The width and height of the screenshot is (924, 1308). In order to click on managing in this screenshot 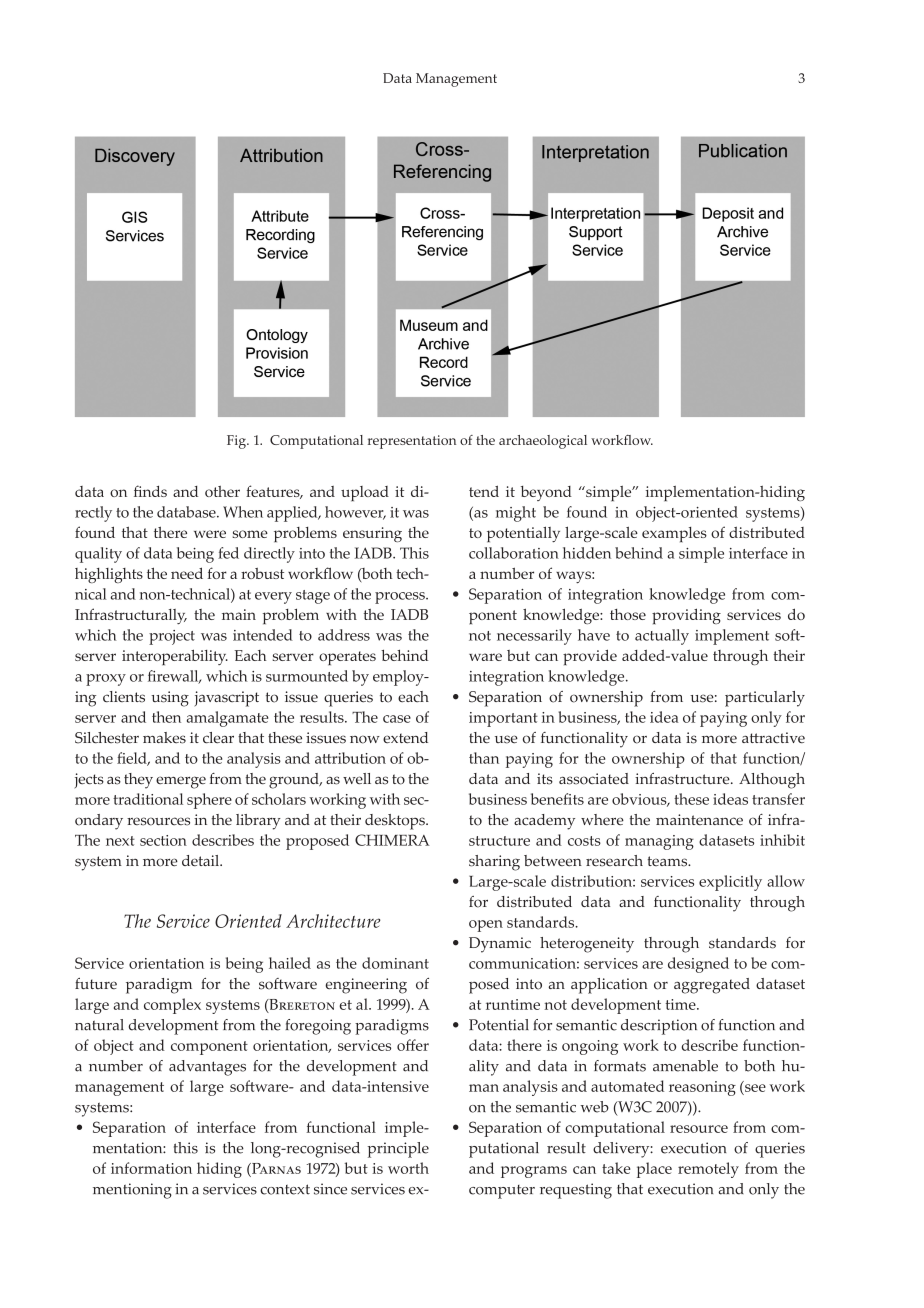, I will do `click(659, 842)`.
